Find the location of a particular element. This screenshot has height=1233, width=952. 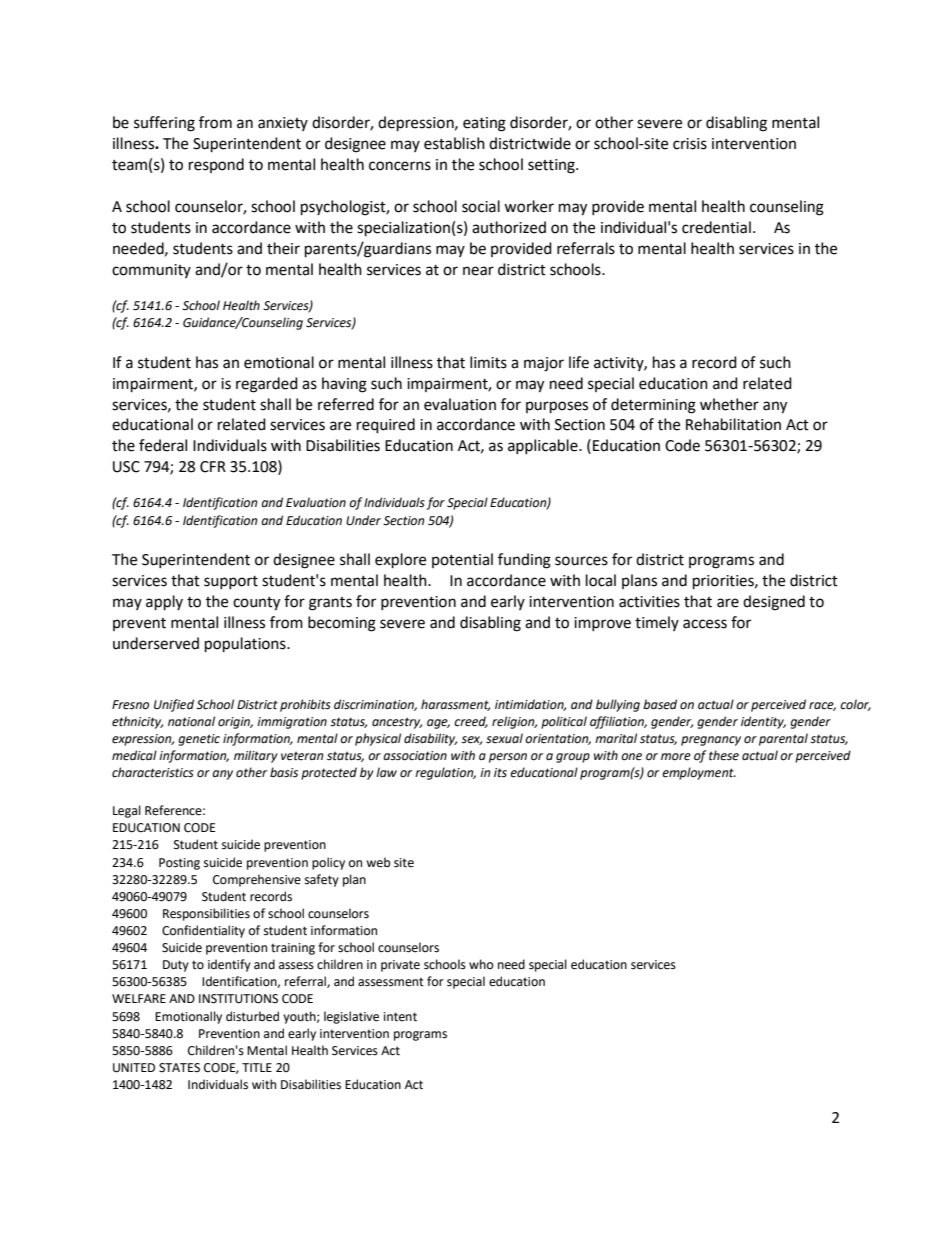

regulation is located at coordinates (445, 773).
